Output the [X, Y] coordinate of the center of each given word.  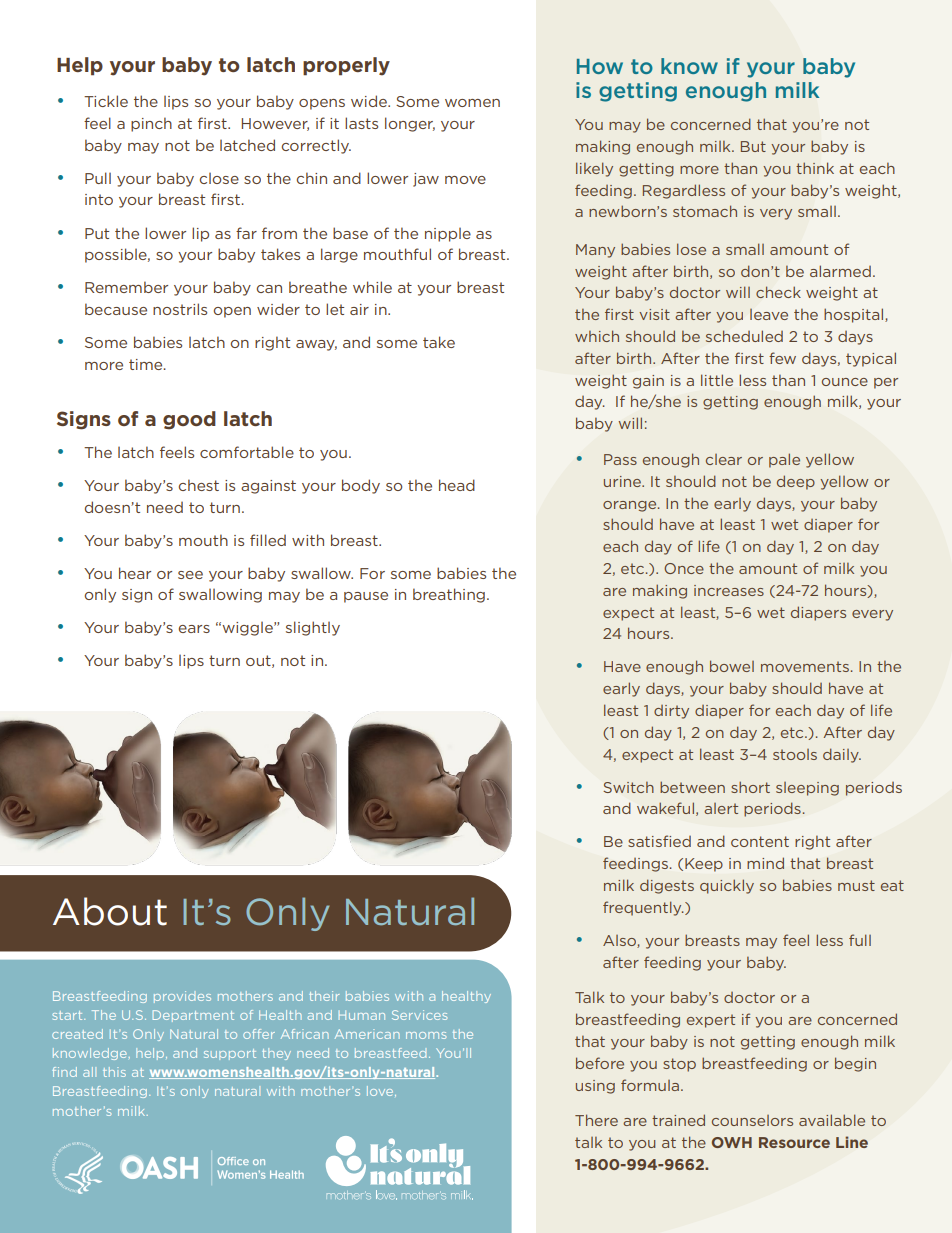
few [782, 358]
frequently [643, 908]
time [147, 364]
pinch [151, 124]
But [753, 146]
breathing [449, 595]
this [114, 1072]
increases [729, 590]
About [110, 911]
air [359, 309]
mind [765, 863]
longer [410, 124]
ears [194, 629]
